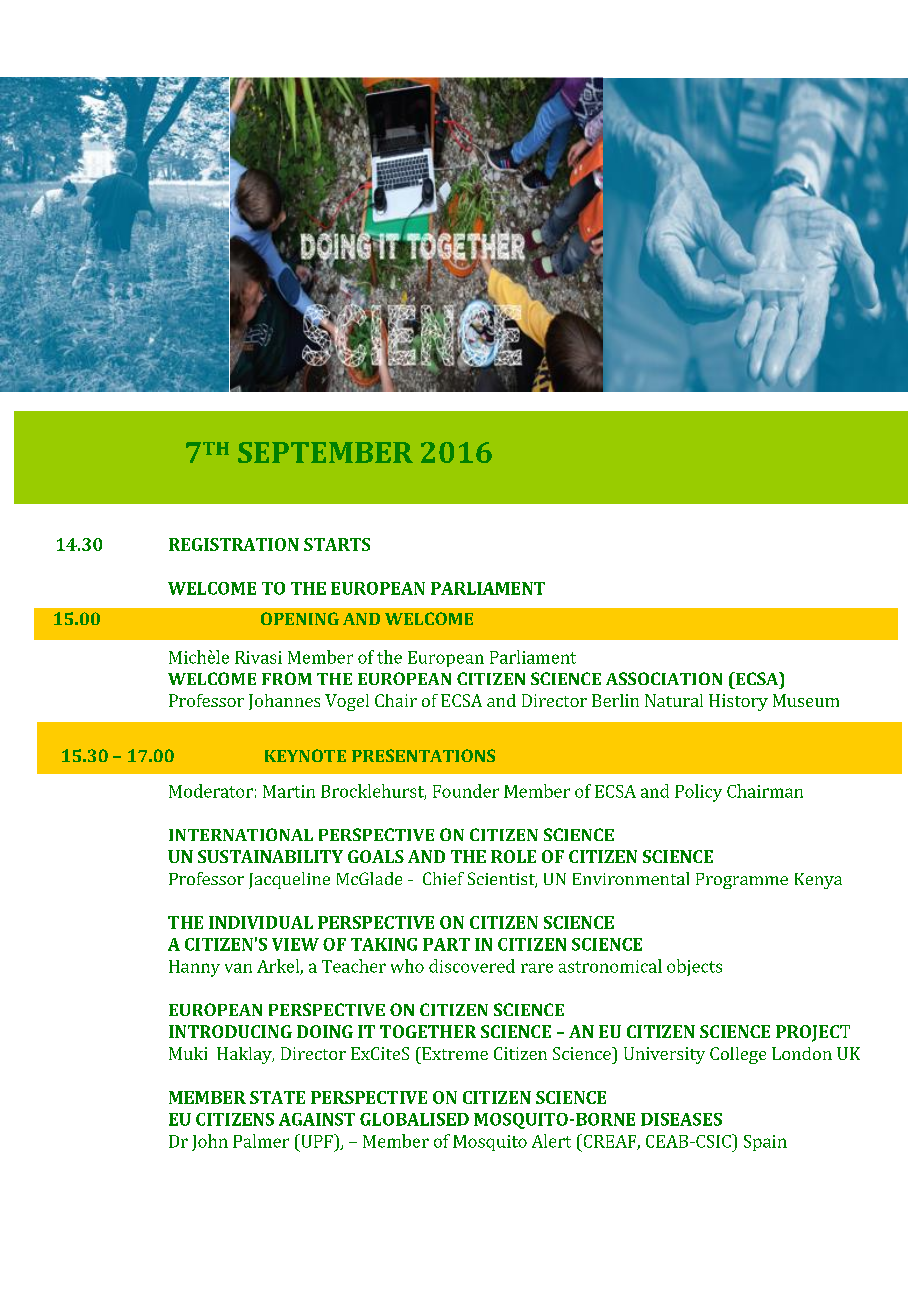  I want to click on SEPTEMBER, so click(325, 452).
